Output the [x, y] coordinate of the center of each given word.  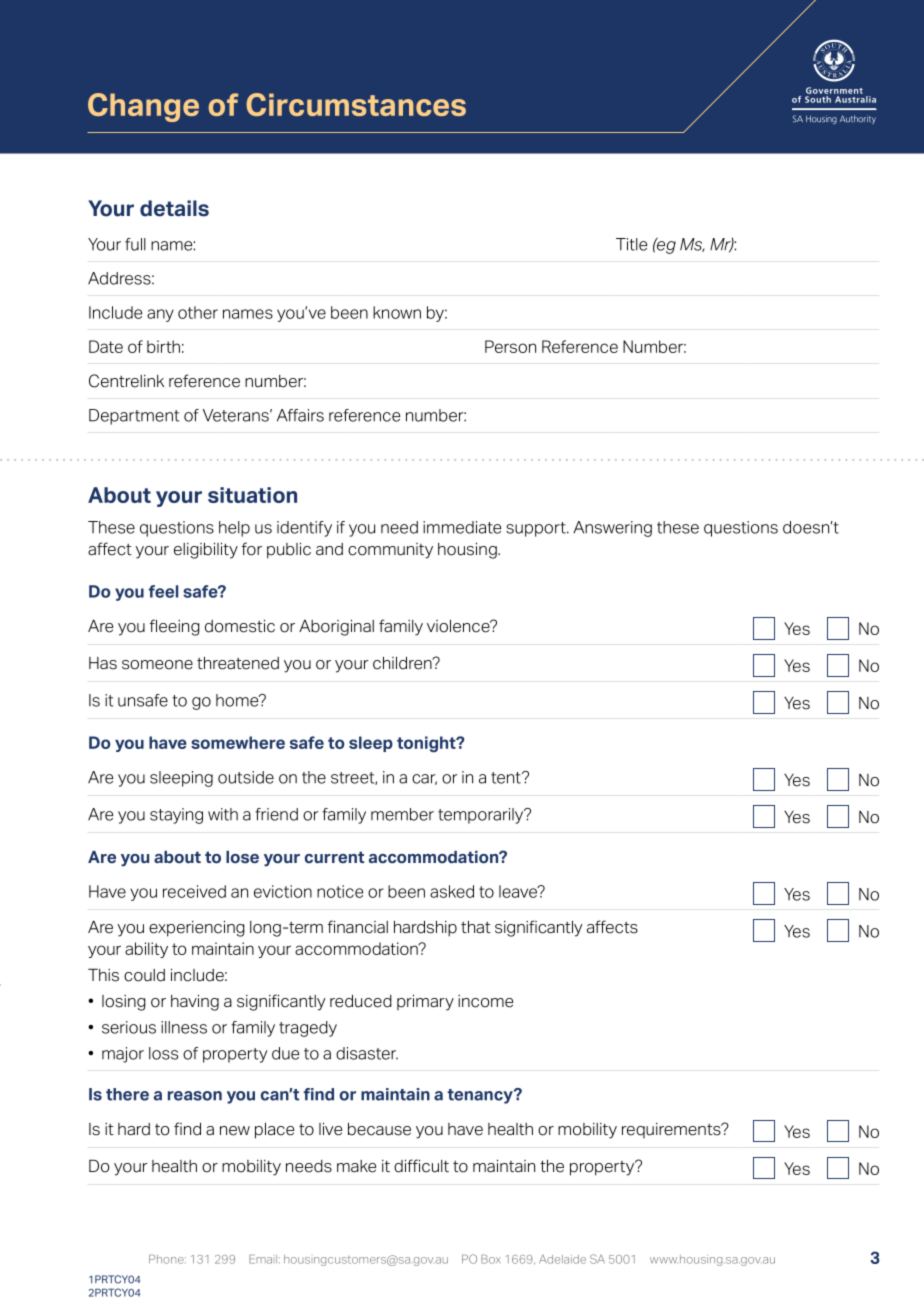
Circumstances [356, 104]
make [356, 1166]
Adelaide [562, 1259]
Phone [167, 1259]
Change [143, 107]
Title [631, 244]
